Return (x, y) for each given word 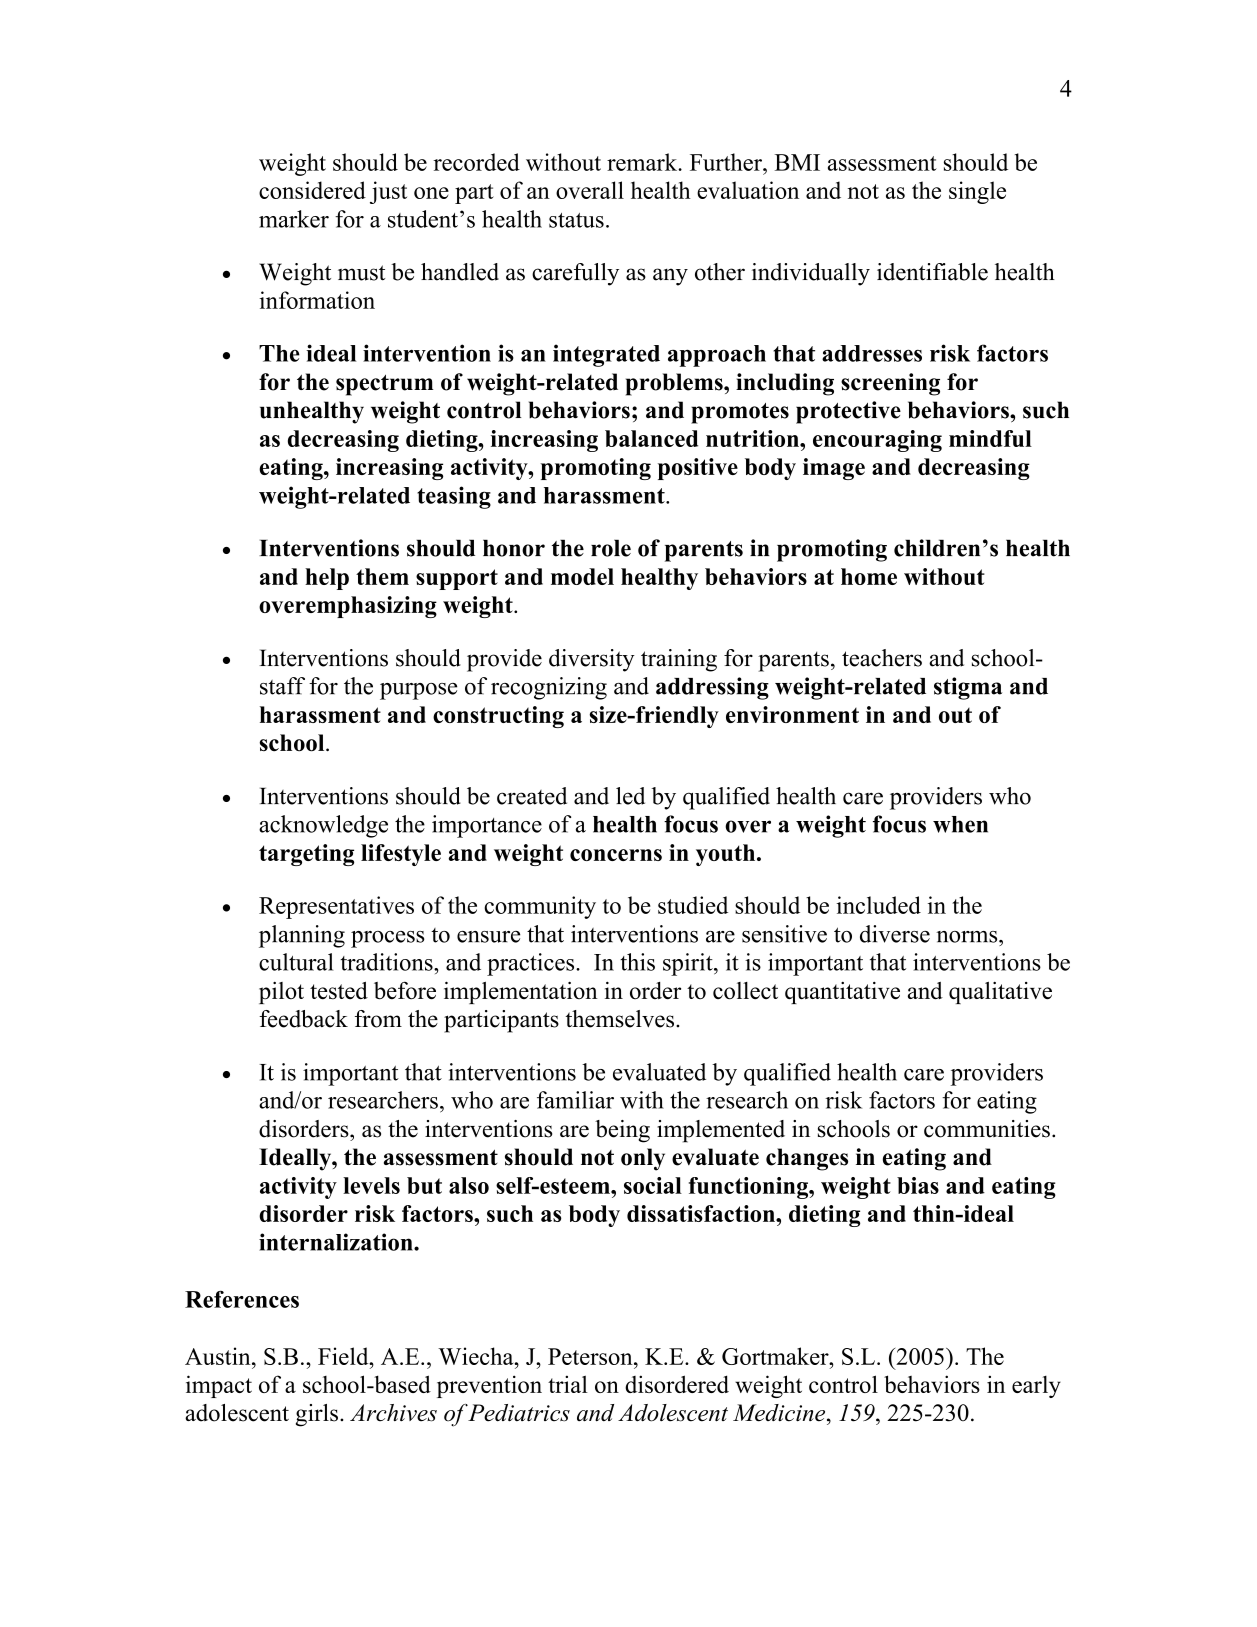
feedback (303, 1019)
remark (643, 162)
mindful (990, 438)
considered (312, 190)
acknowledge (323, 826)
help (327, 579)
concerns (616, 855)
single (977, 192)
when (960, 824)
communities (987, 1129)
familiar (575, 1100)
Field (344, 1356)
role (611, 548)
